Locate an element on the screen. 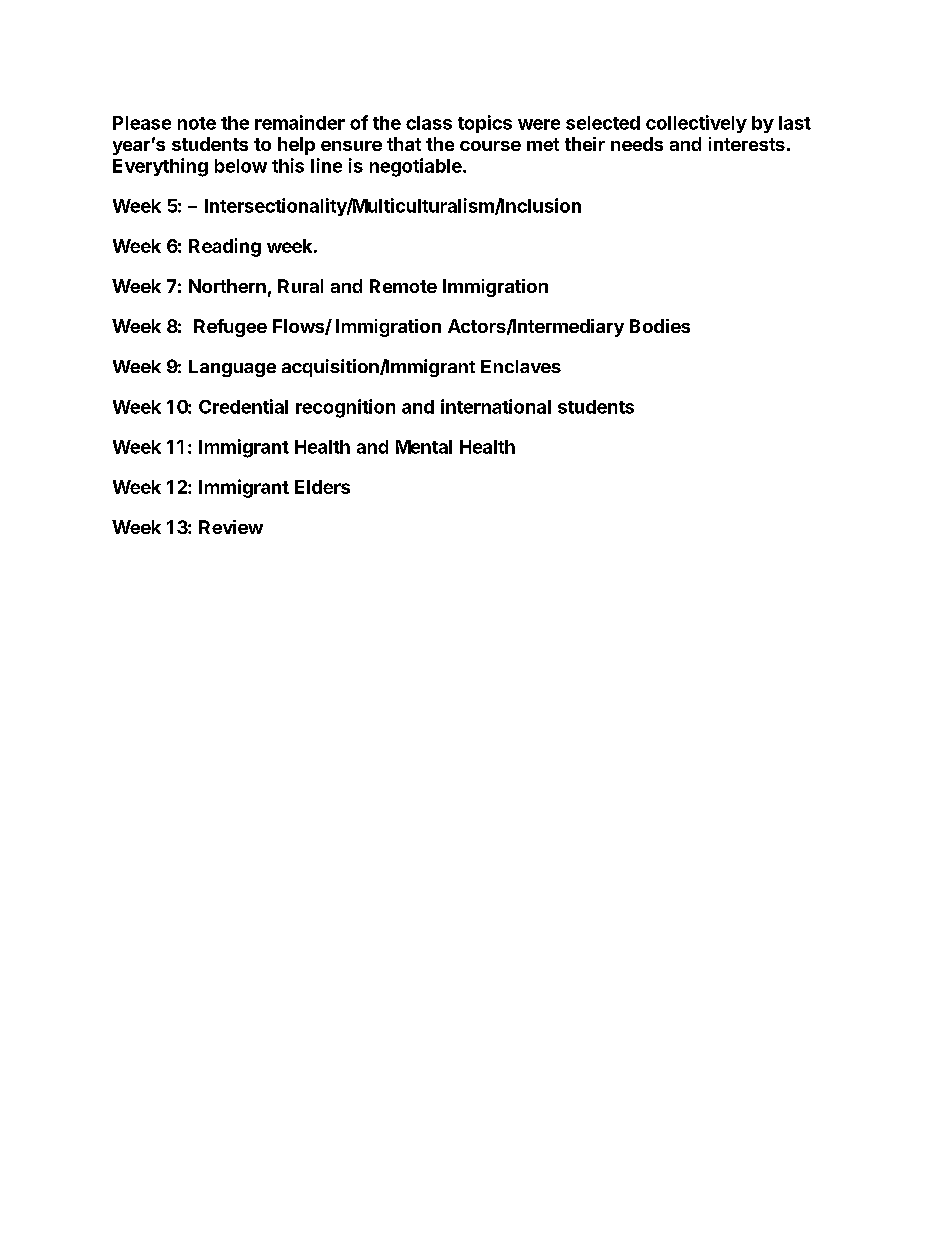 This screenshot has height=1233, width=952. Review is located at coordinates (231, 527).
